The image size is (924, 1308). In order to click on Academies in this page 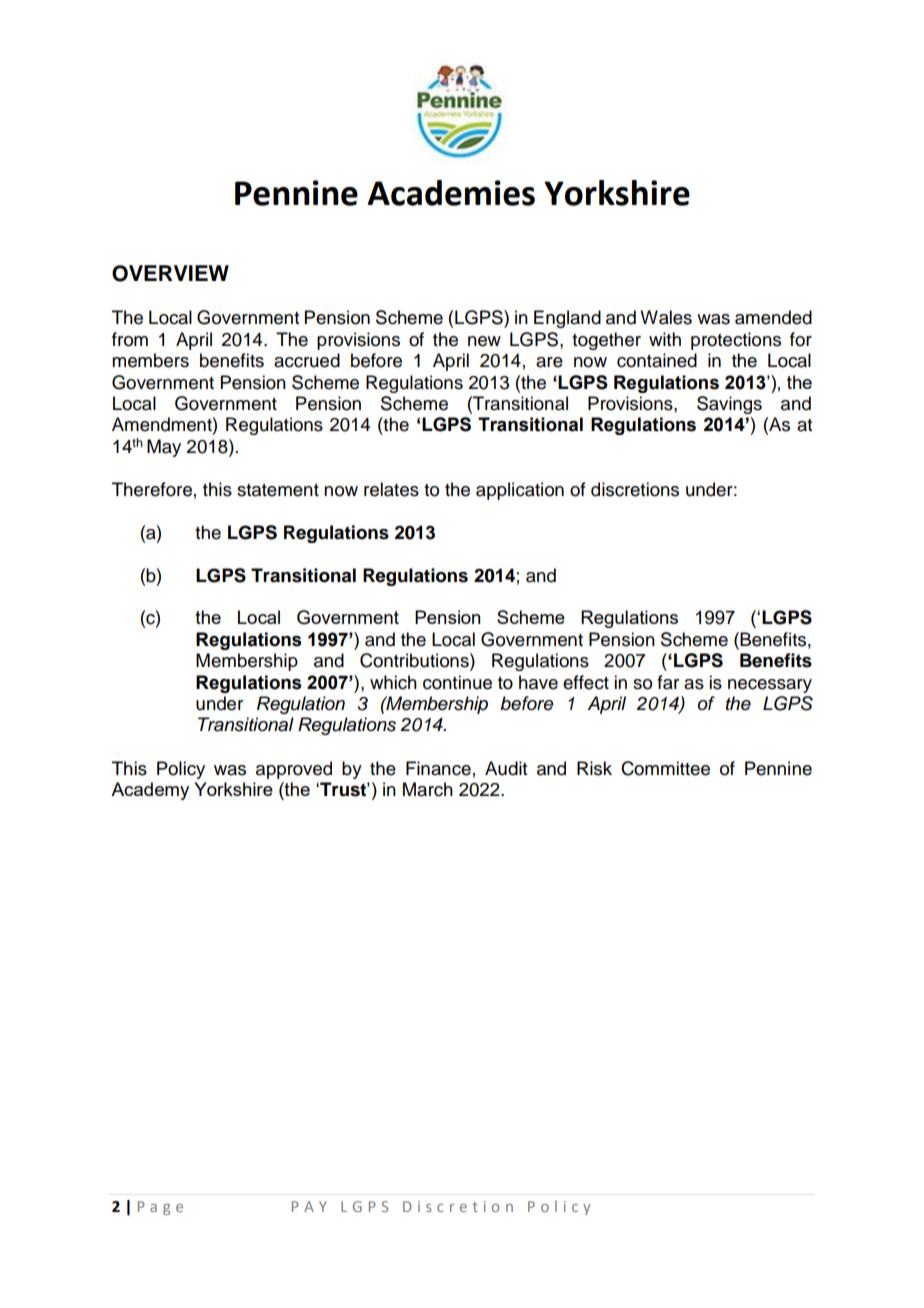, I will do `click(451, 193)`.
